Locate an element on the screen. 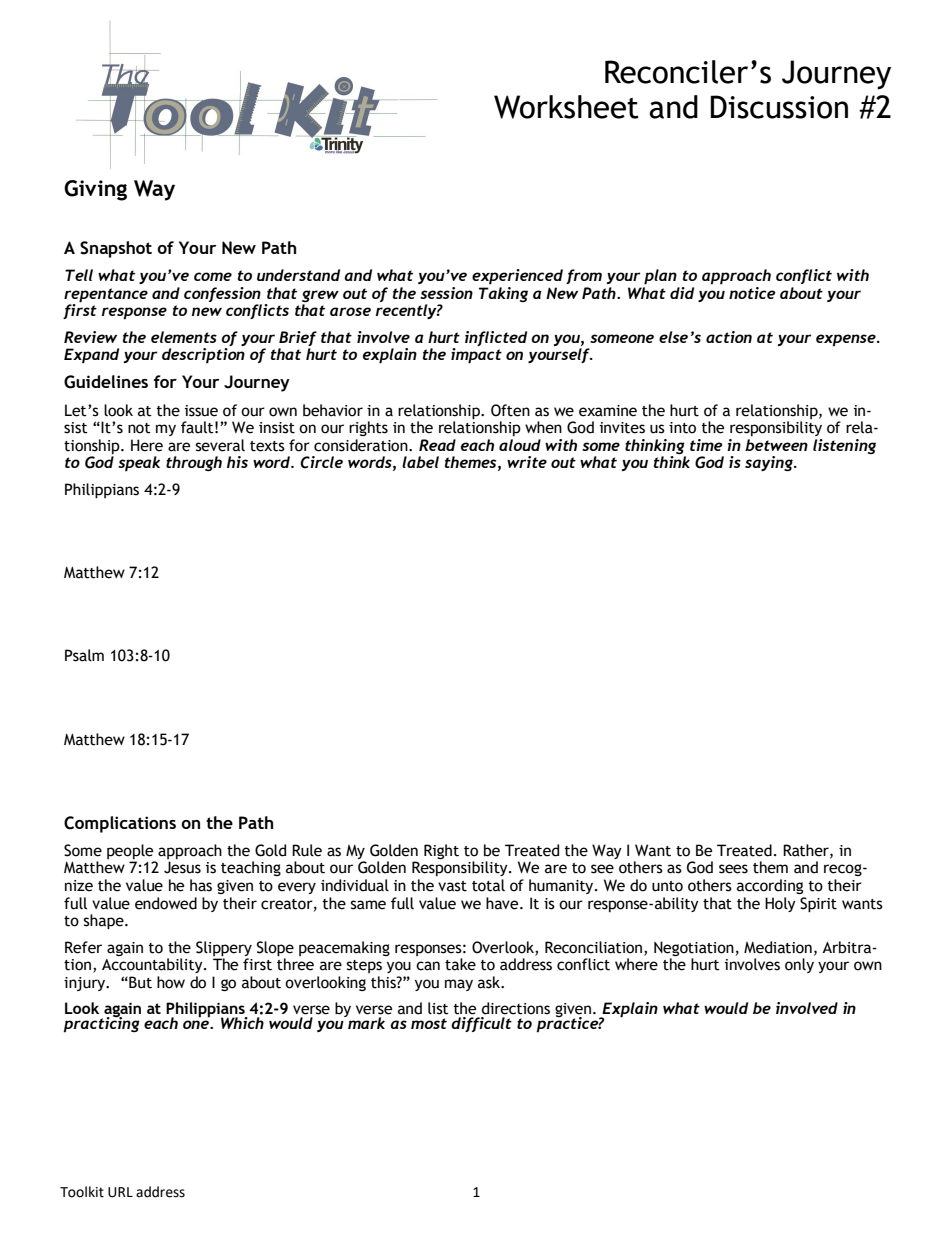  vast is located at coordinates (452, 886).
